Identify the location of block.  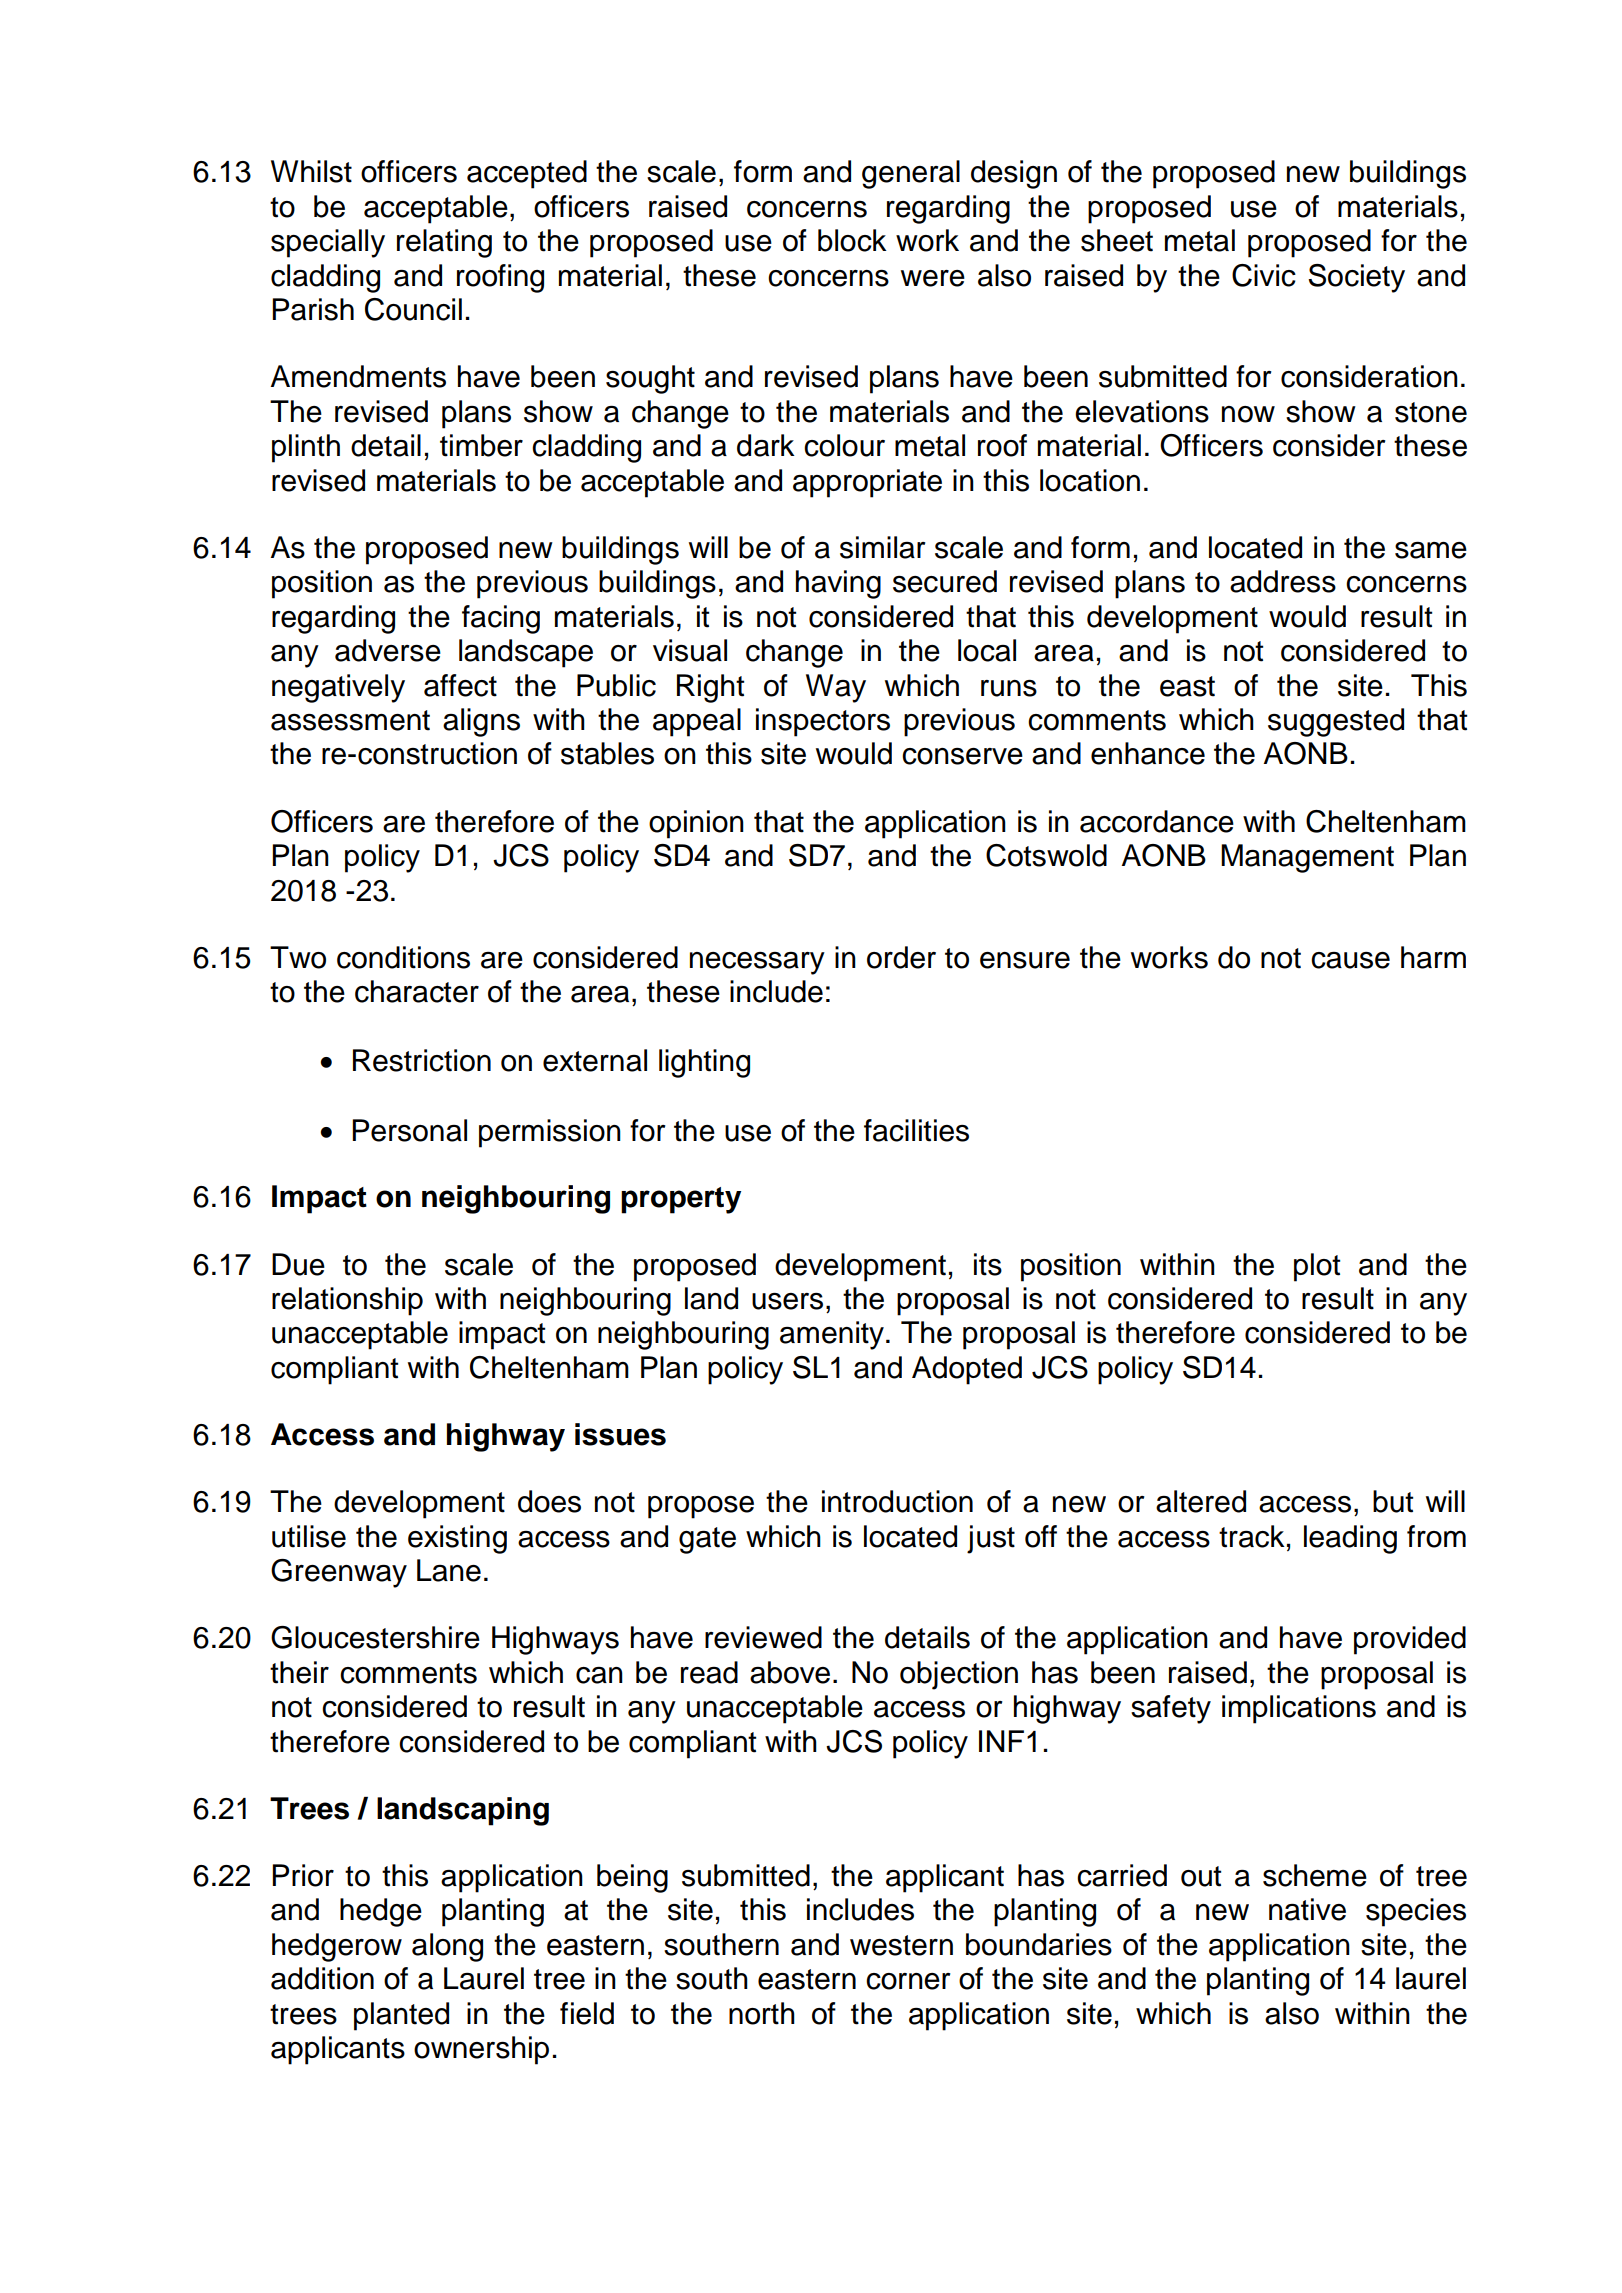
(852, 240).
